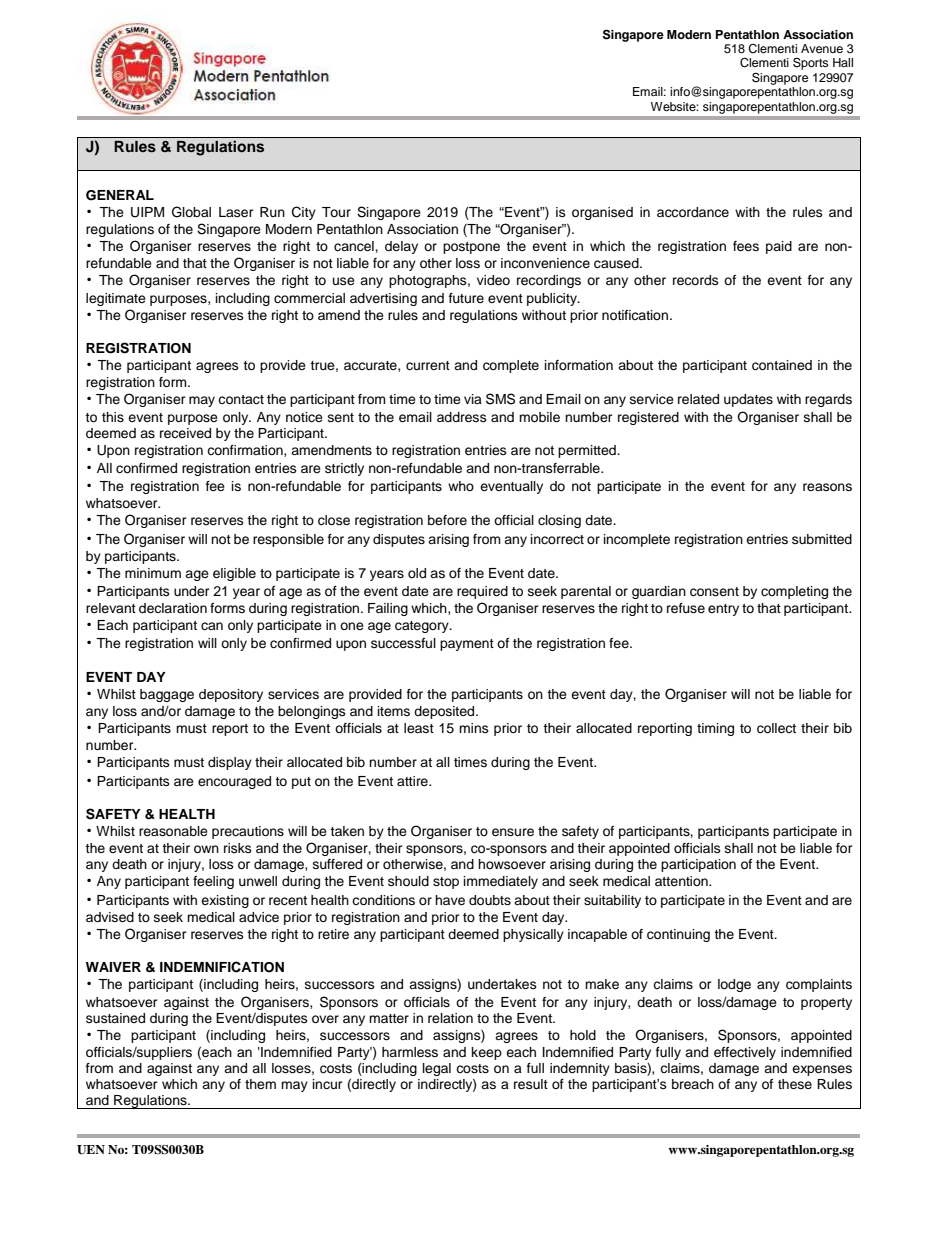 The image size is (952, 1233). I want to click on Tour, so click(336, 212).
